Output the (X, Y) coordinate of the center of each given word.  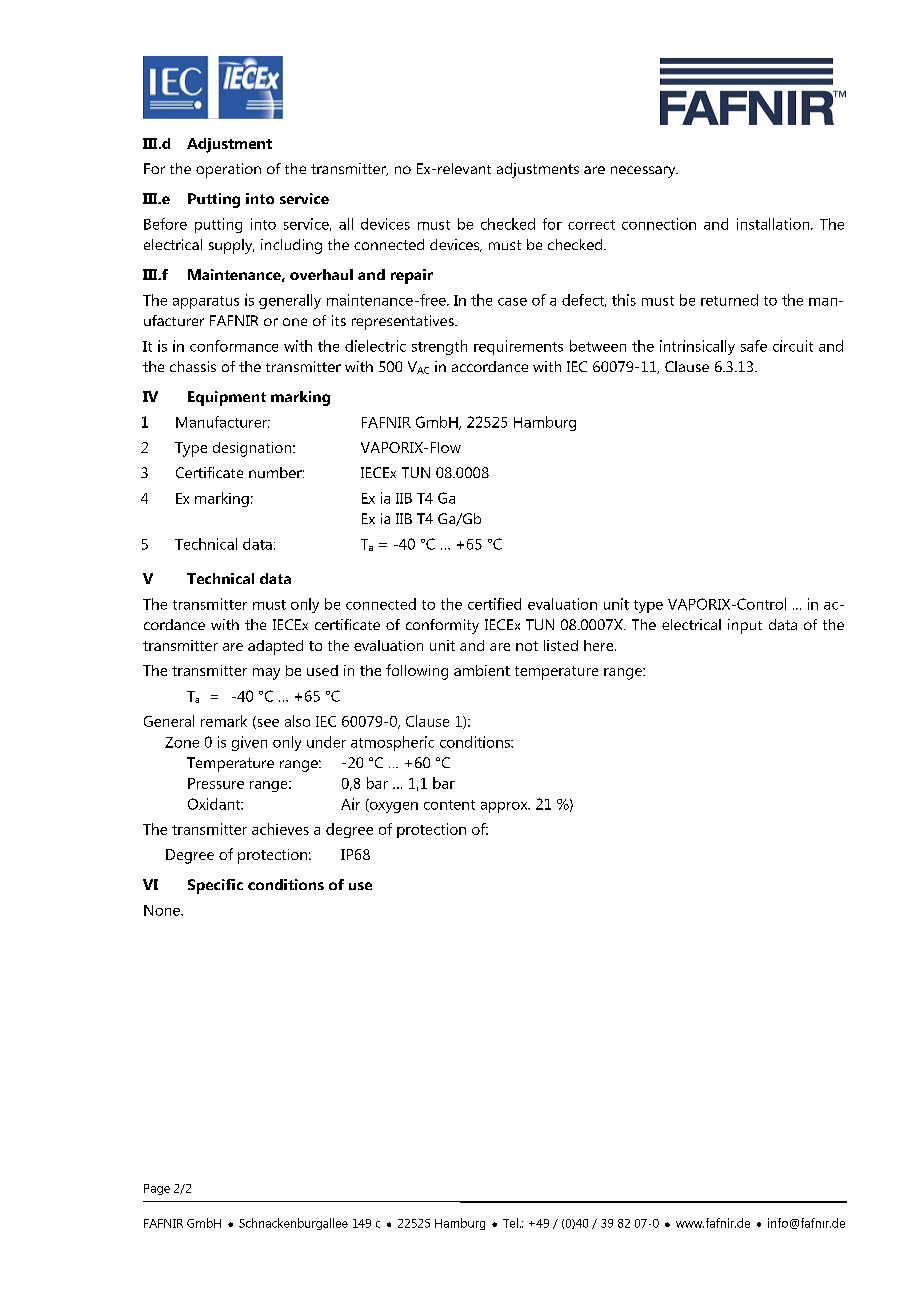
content (449, 805)
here (600, 645)
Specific (215, 886)
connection (659, 224)
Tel (510, 1223)
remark (224, 721)
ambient (482, 670)
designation (253, 449)
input (745, 626)
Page (157, 1189)
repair (412, 276)
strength (439, 347)
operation (228, 170)
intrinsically (697, 347)
